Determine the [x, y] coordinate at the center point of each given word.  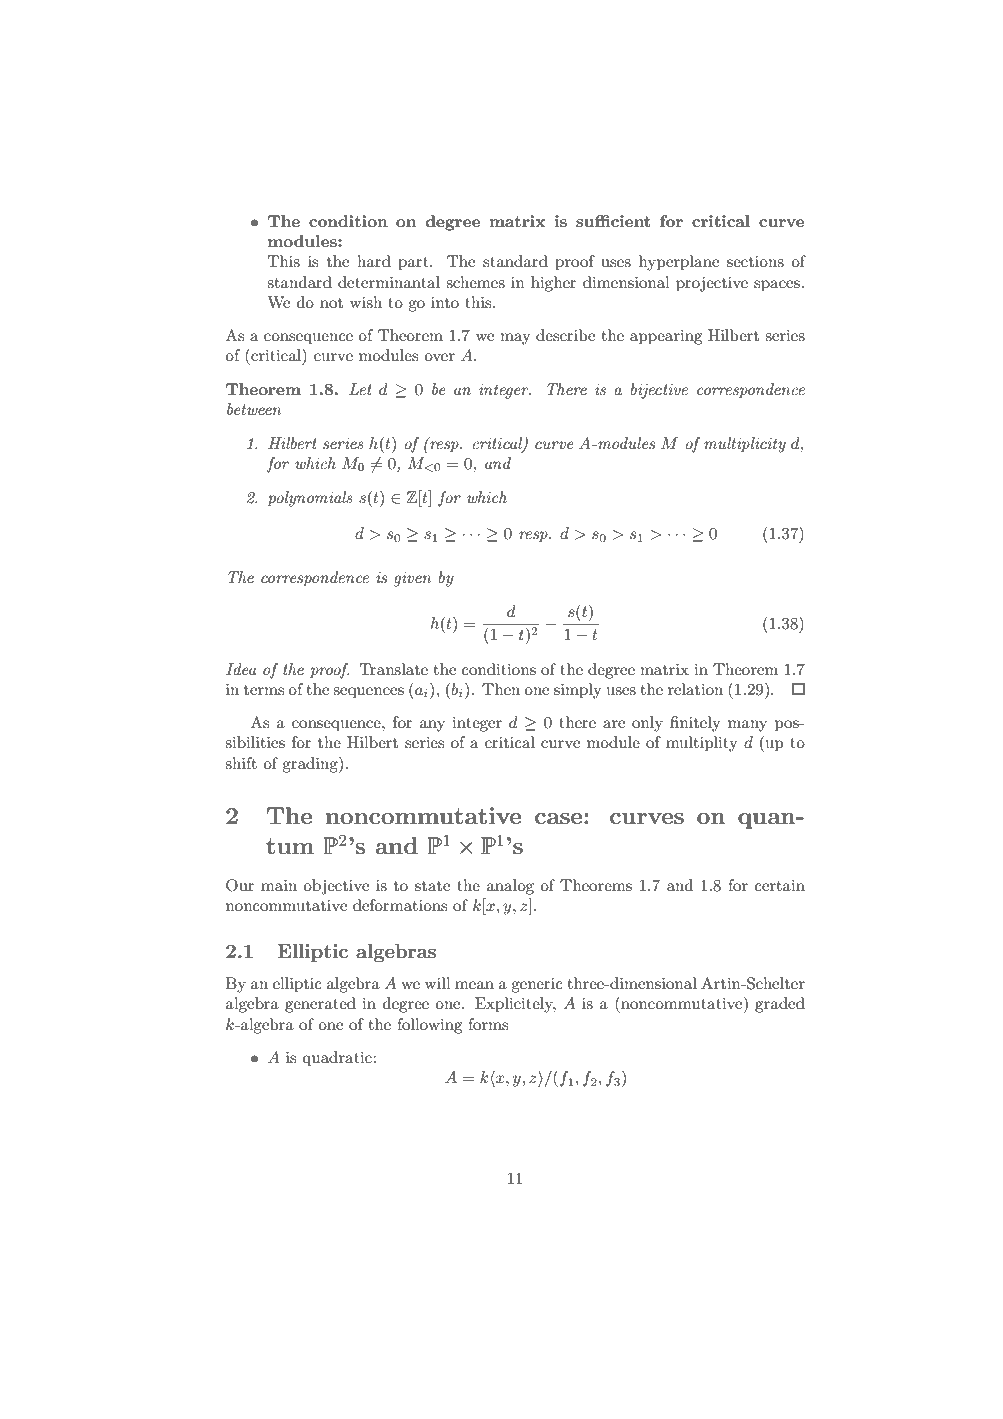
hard [374, 261]
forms [488, 1024]
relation [695, 689]
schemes [475, 282]
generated [320, 1005]
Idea [241, 669]
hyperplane [679, 263]
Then [501, 689]
